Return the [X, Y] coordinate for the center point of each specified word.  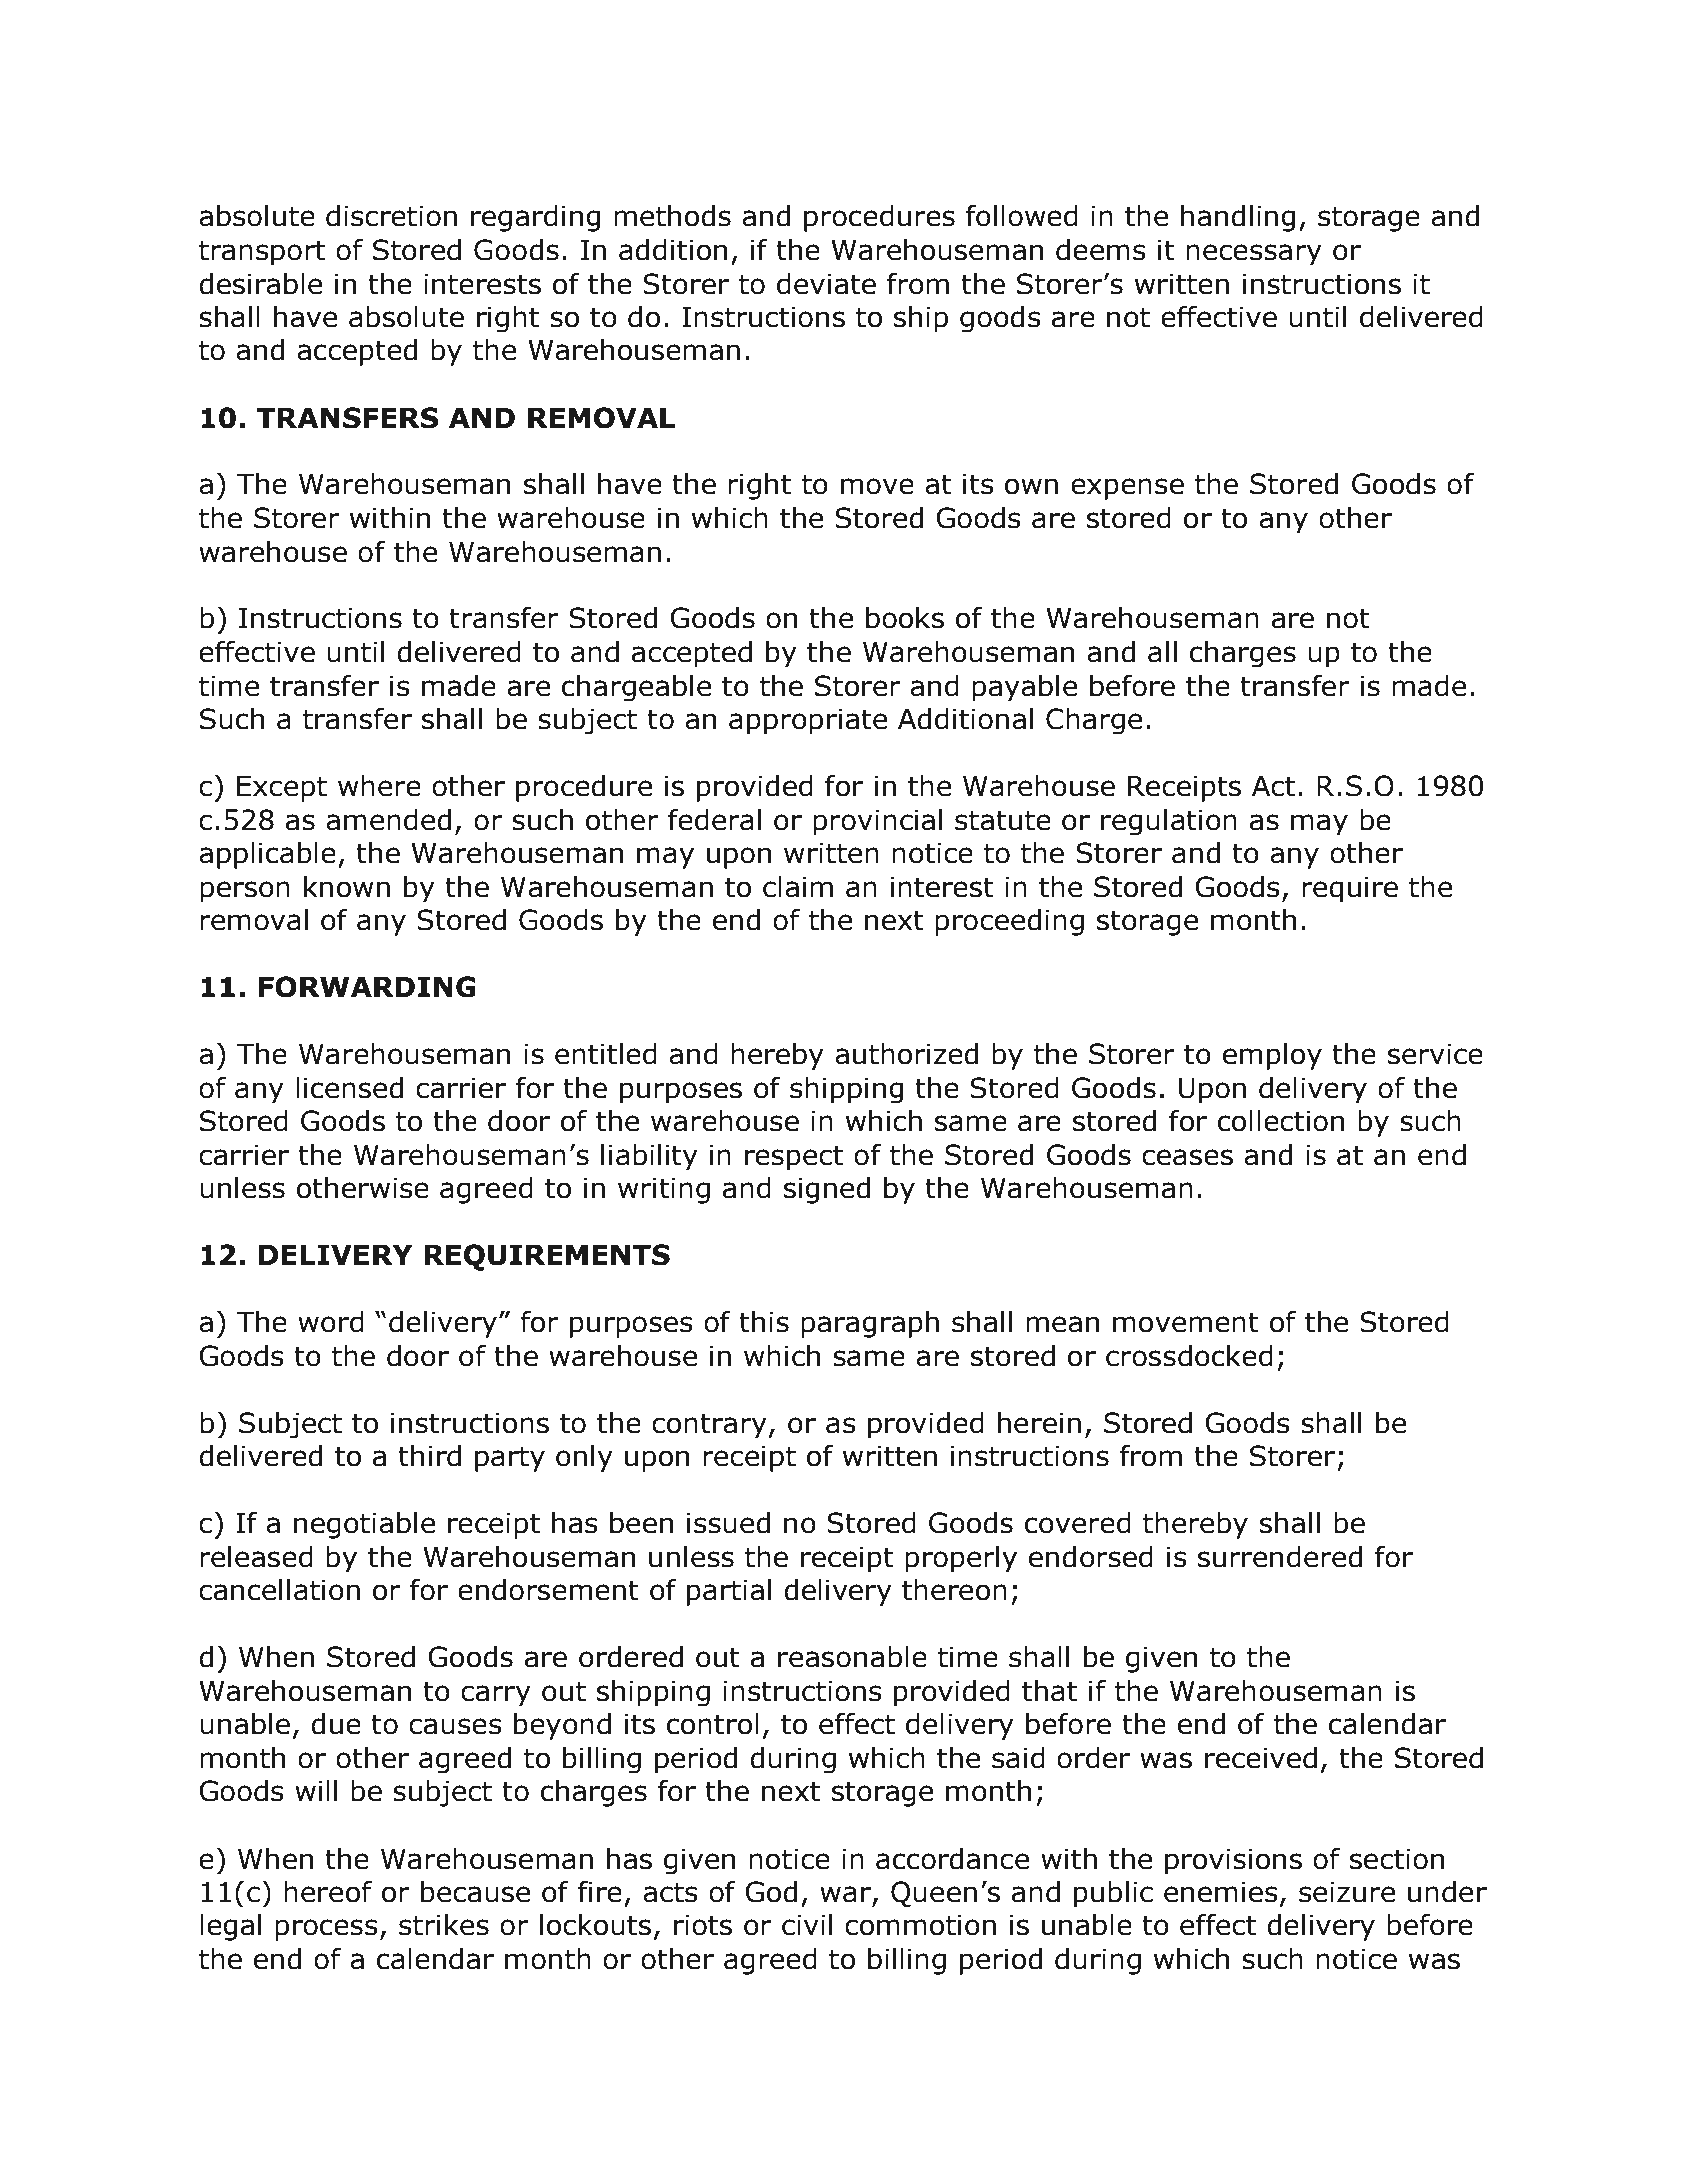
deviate [826, 284]
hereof [328, 1892]
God [771, 1892]
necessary [1254, 254]
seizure [1347, 1892]
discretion [391, 216]
